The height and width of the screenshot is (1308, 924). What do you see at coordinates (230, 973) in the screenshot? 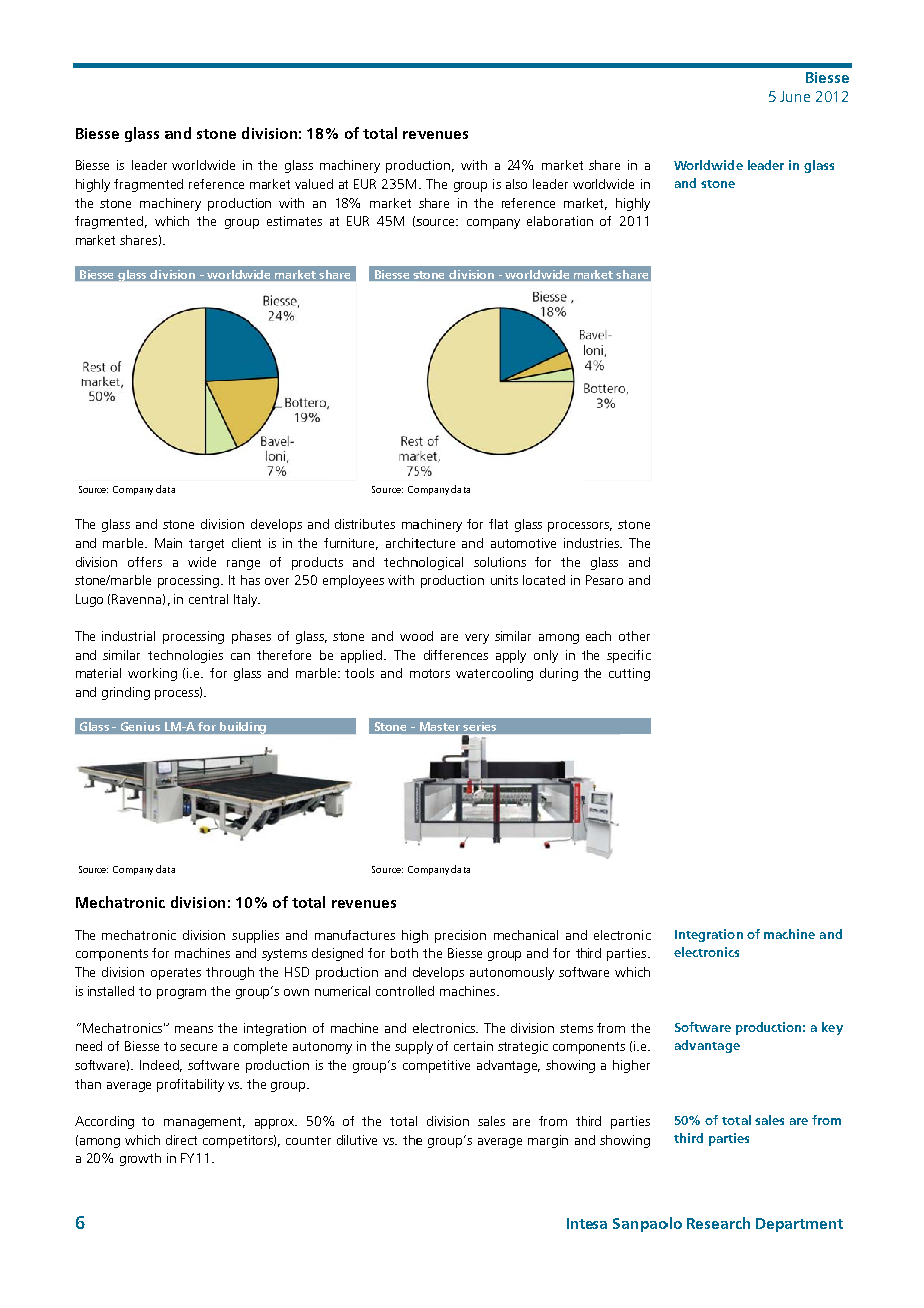
I see `through` at bounding box center [230, 973].
